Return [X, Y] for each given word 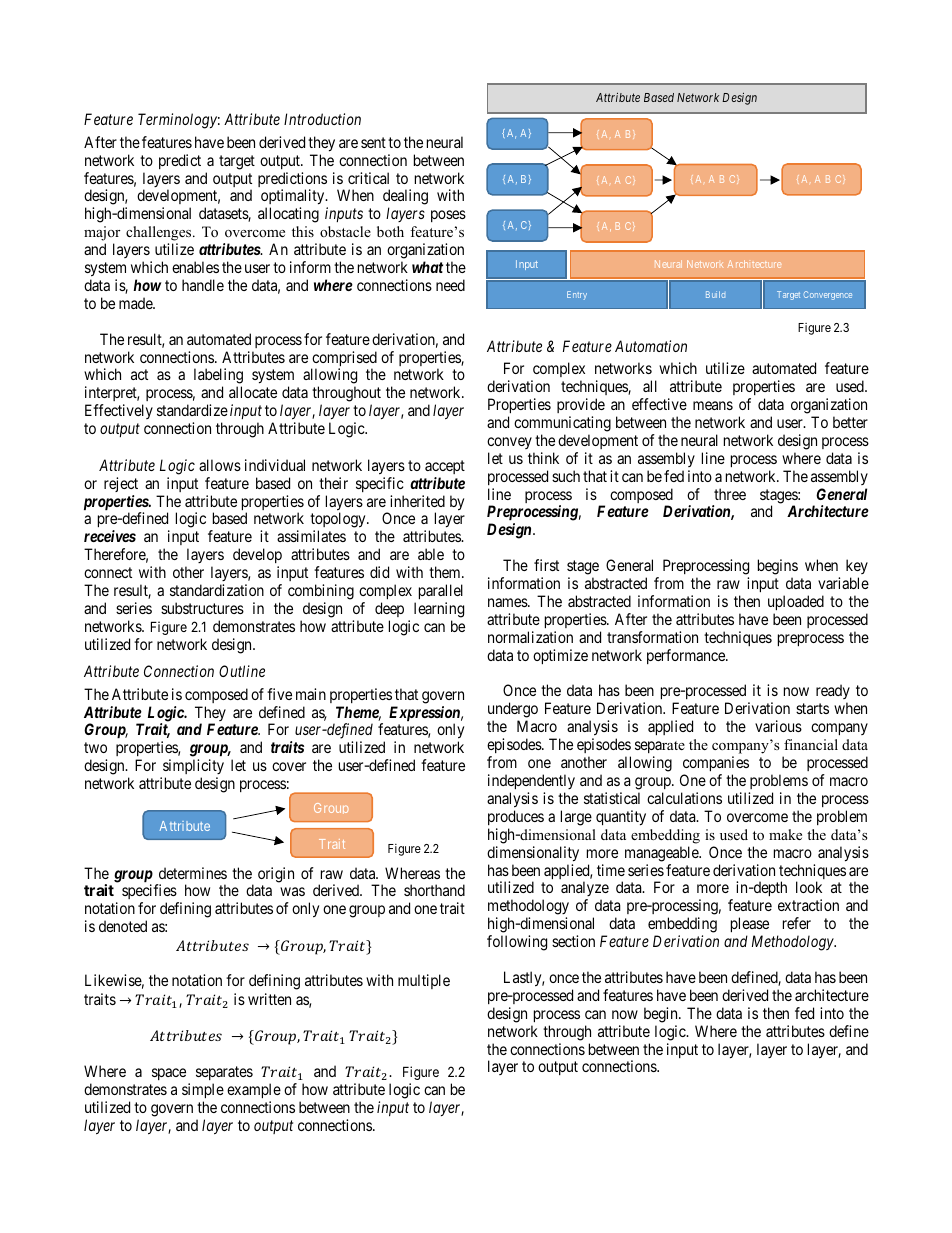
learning [439, 610]
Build [715, 294]
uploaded [796, 602]
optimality [294, 198]
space [169, 1074]
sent [373, 142]
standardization [217, 590]
